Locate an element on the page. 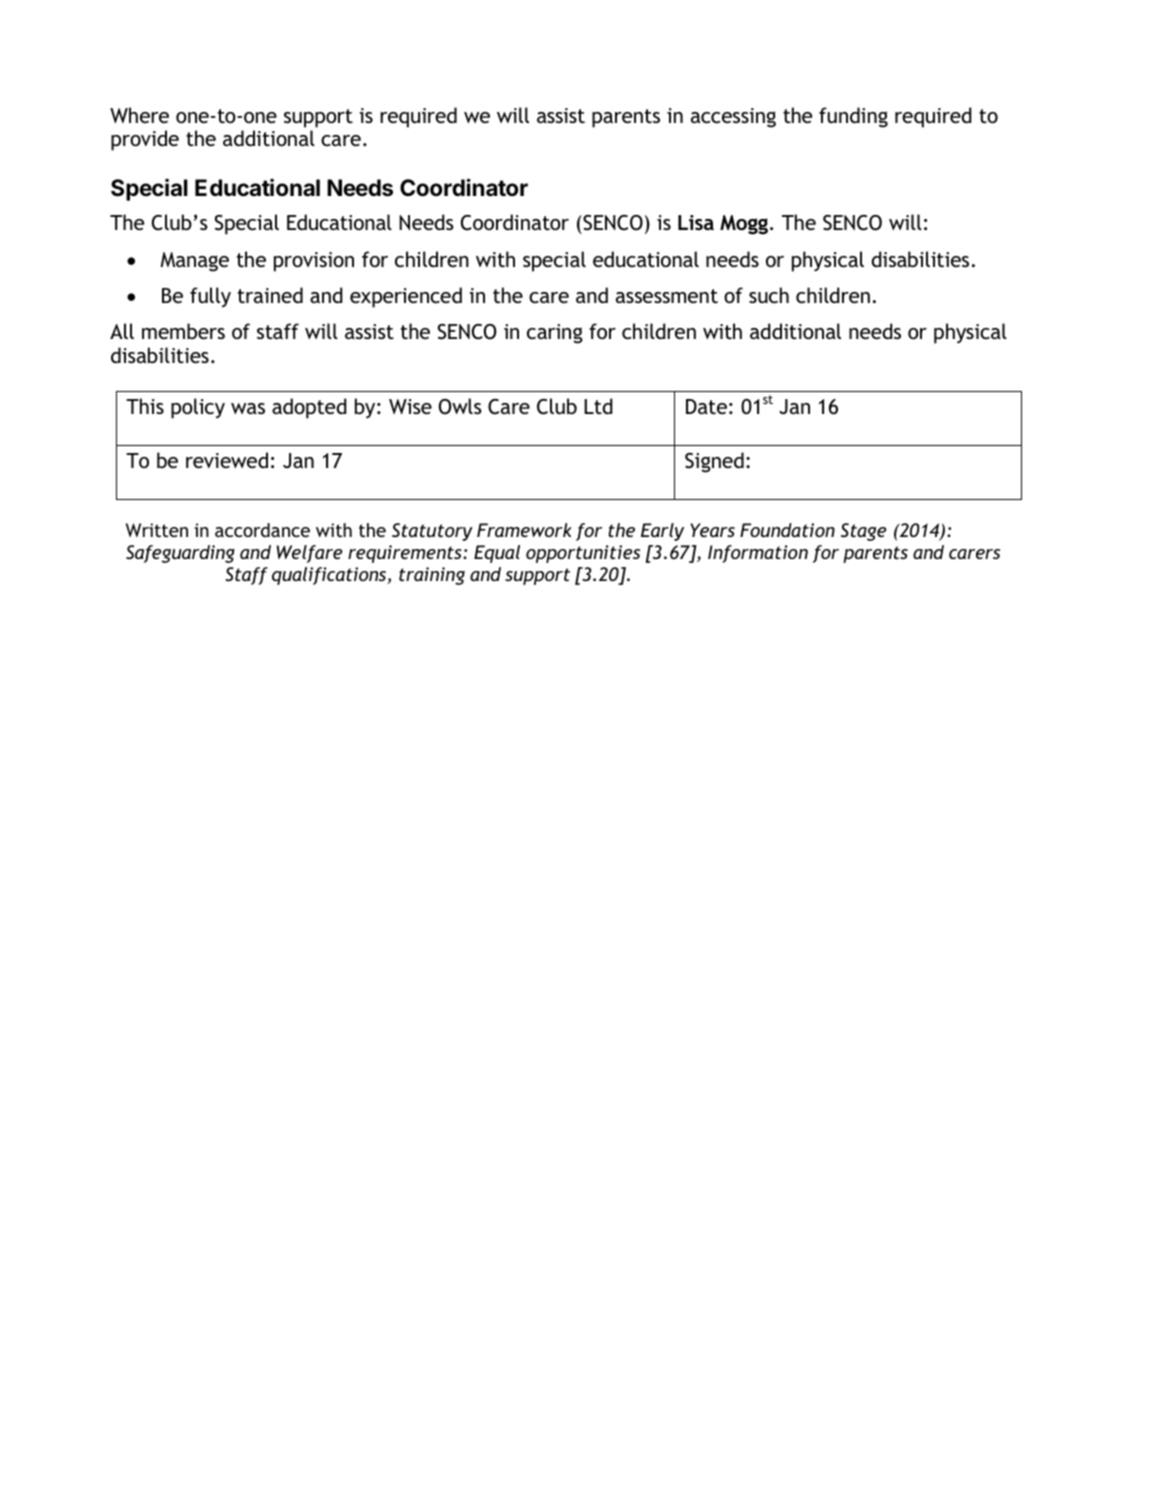 The image size is (1153, 1493). members is located at coordinates (183, 331).
